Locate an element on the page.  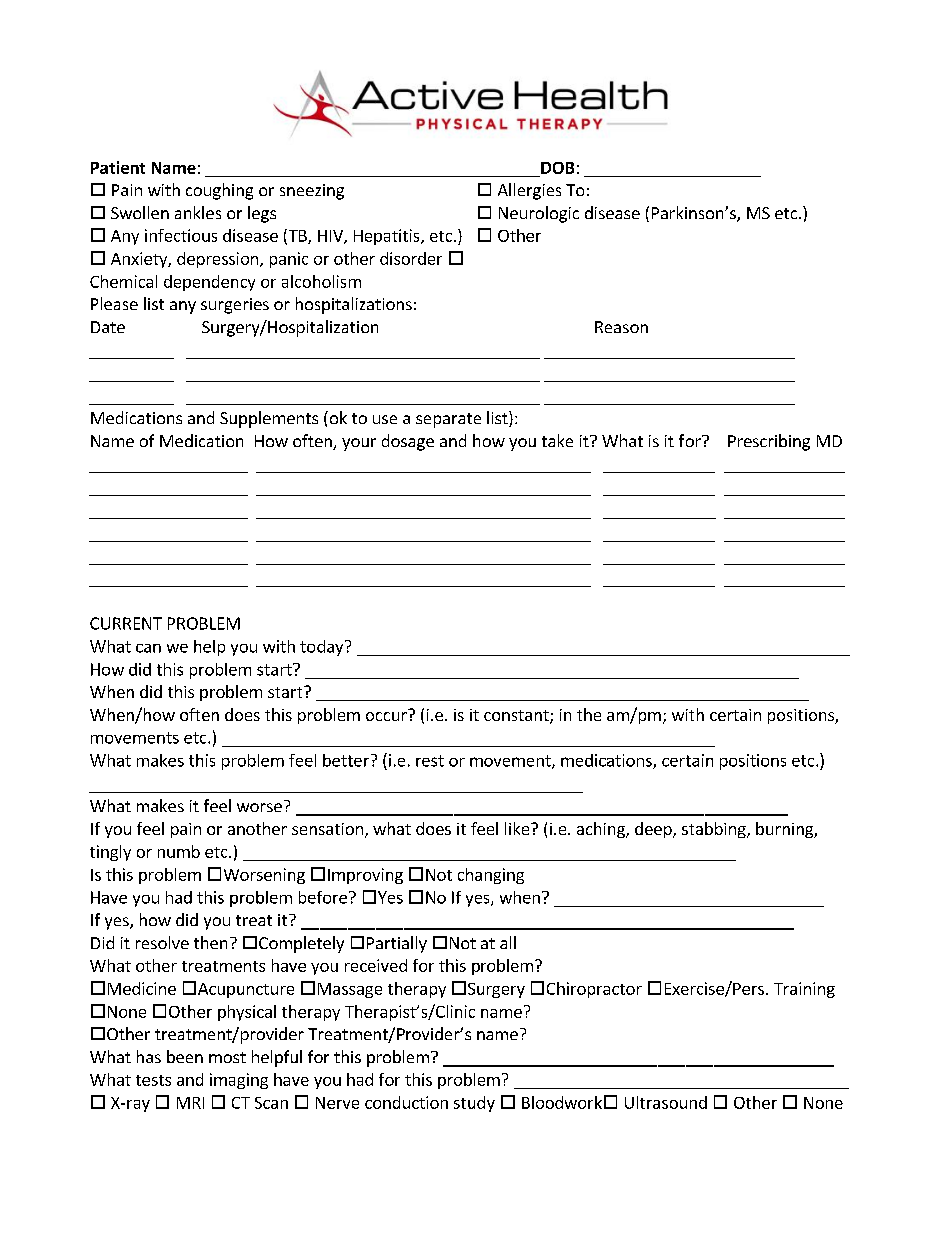
CURRENT is located at coordinates (126, 623).
